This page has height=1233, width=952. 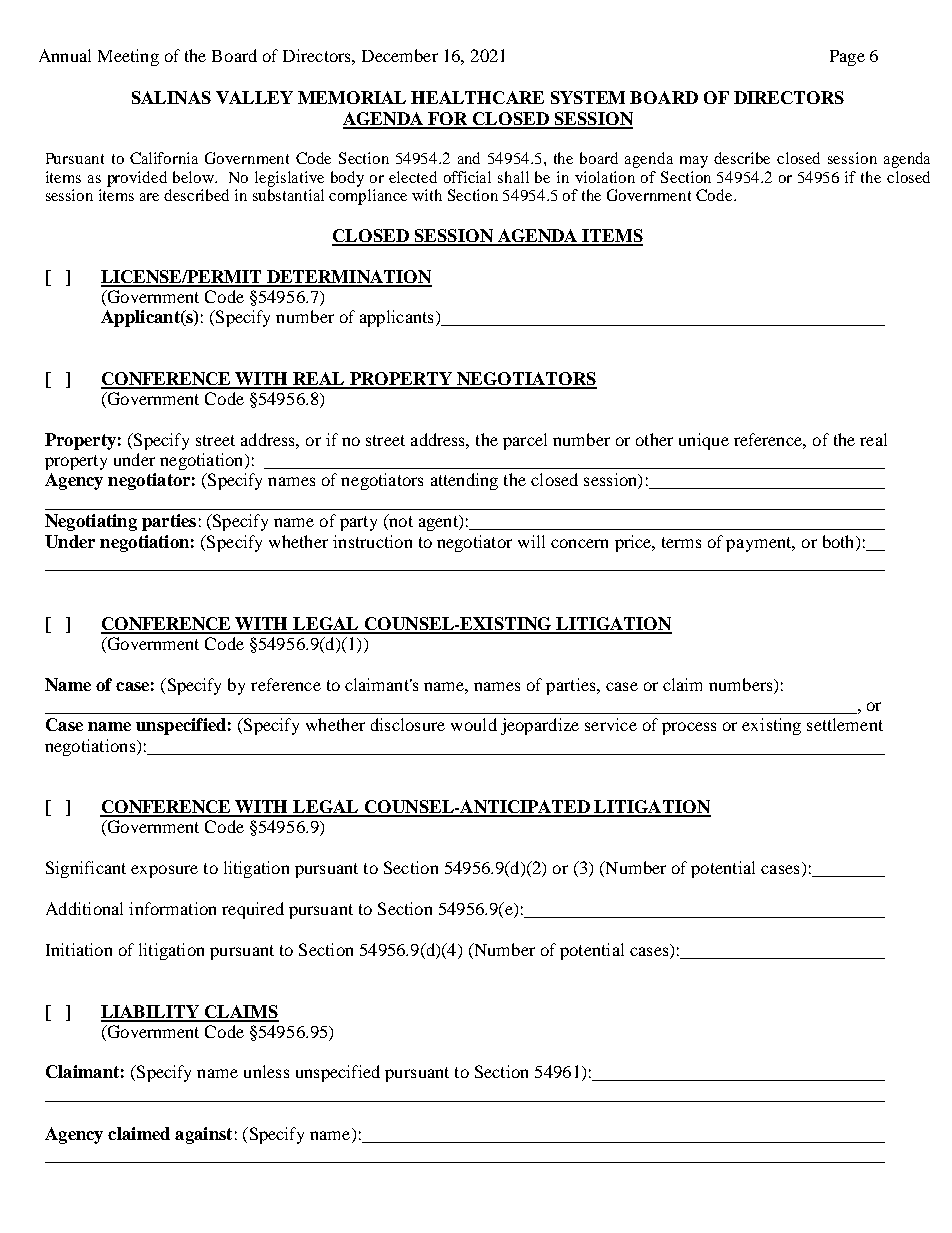 I want to click on Negotiating, so click(x=91, y=522).
